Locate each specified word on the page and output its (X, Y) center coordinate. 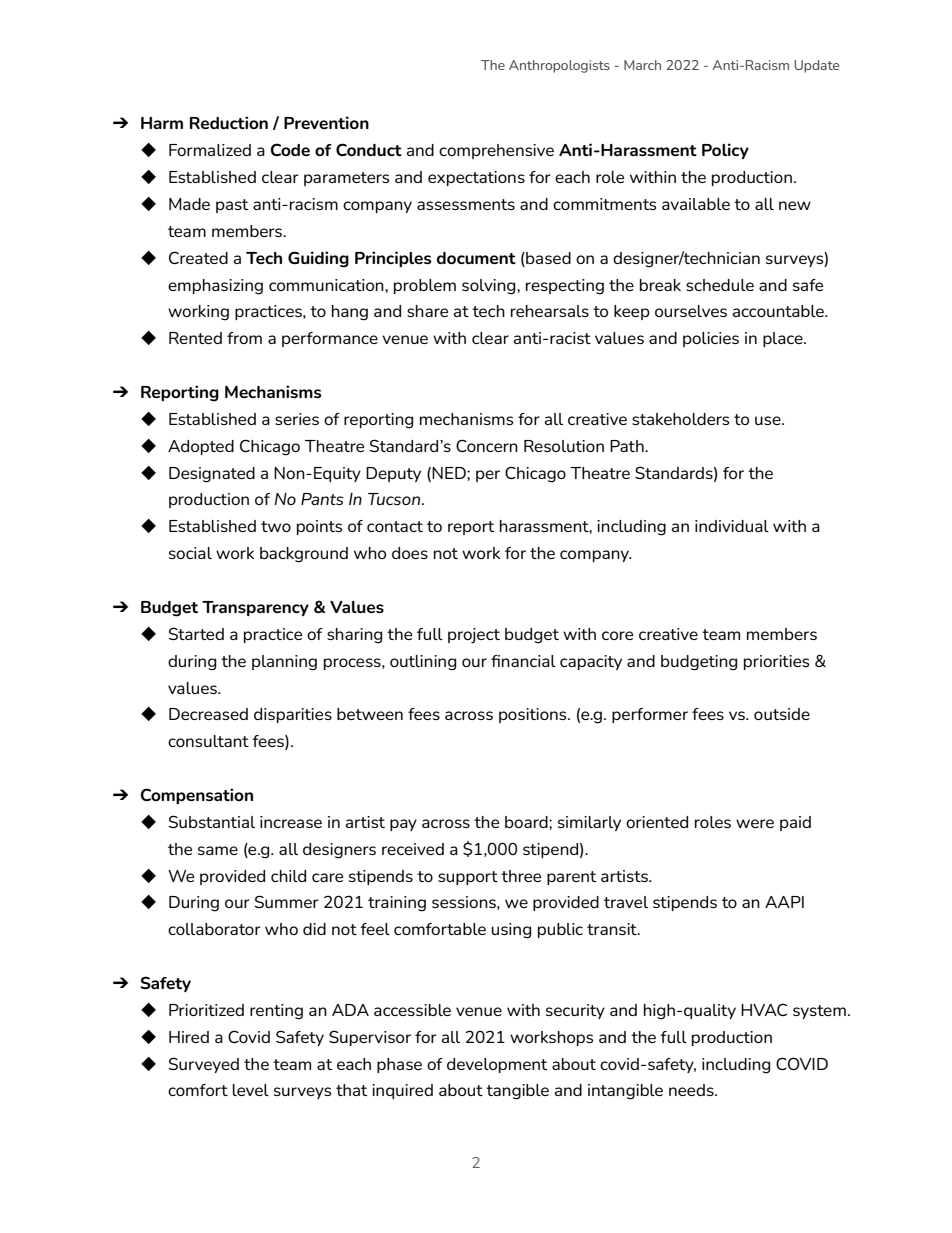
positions (534, 715)
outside (782, 714)
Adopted (201, 447)
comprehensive (496, 151)
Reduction (229, 122)
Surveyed (204, 1065)
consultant (208, 741)
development (497, 1065)
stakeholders (680, 419)
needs (692, 1090)
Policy (725, 151)
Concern (487, 445)
